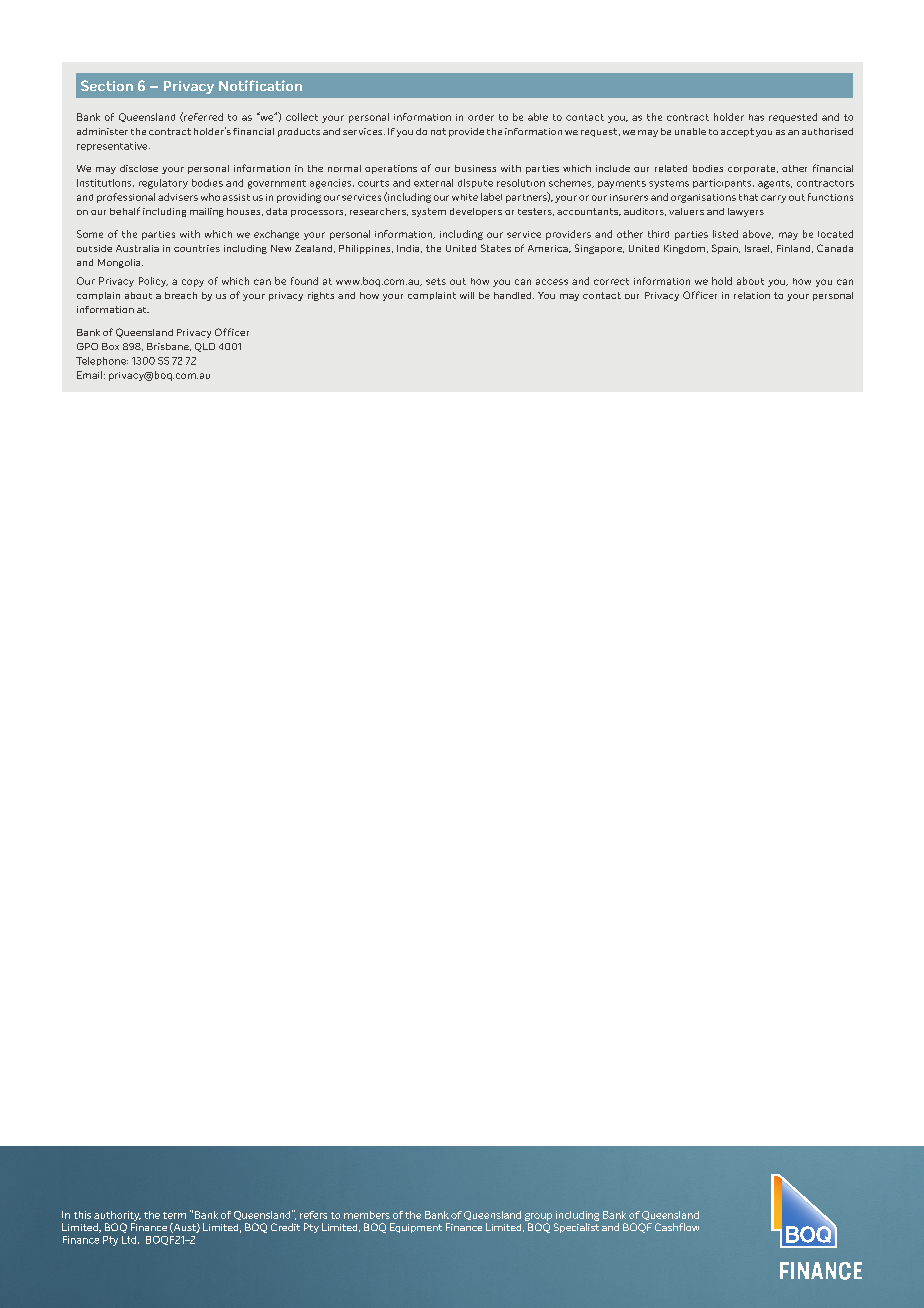  What do you see at coordinates (102, 361) in the screenshot?
I see `Telephone` at bounding box center [102, 361].
